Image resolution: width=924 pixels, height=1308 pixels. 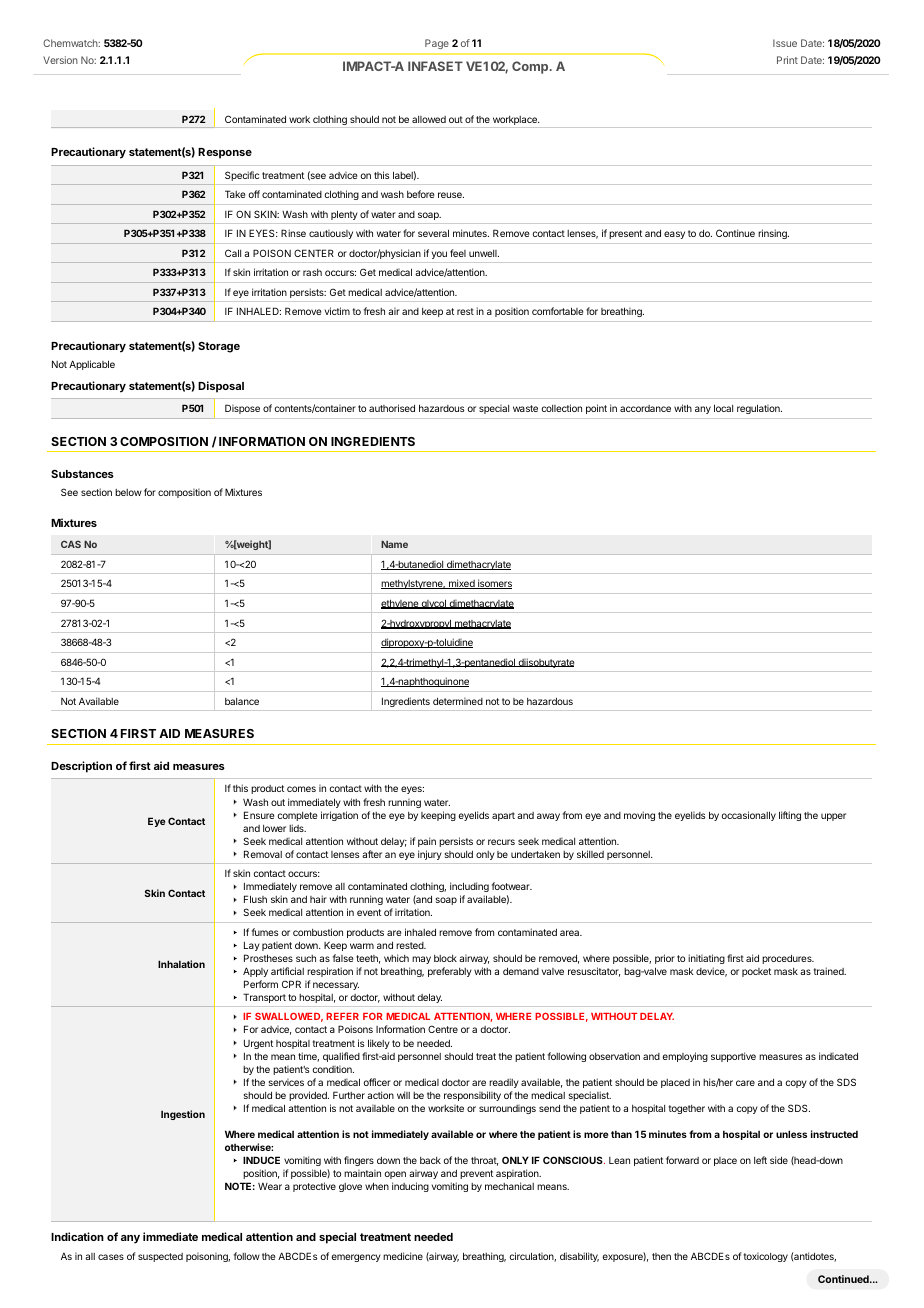 I want to click on glycol, so click(x=433, y=604).
